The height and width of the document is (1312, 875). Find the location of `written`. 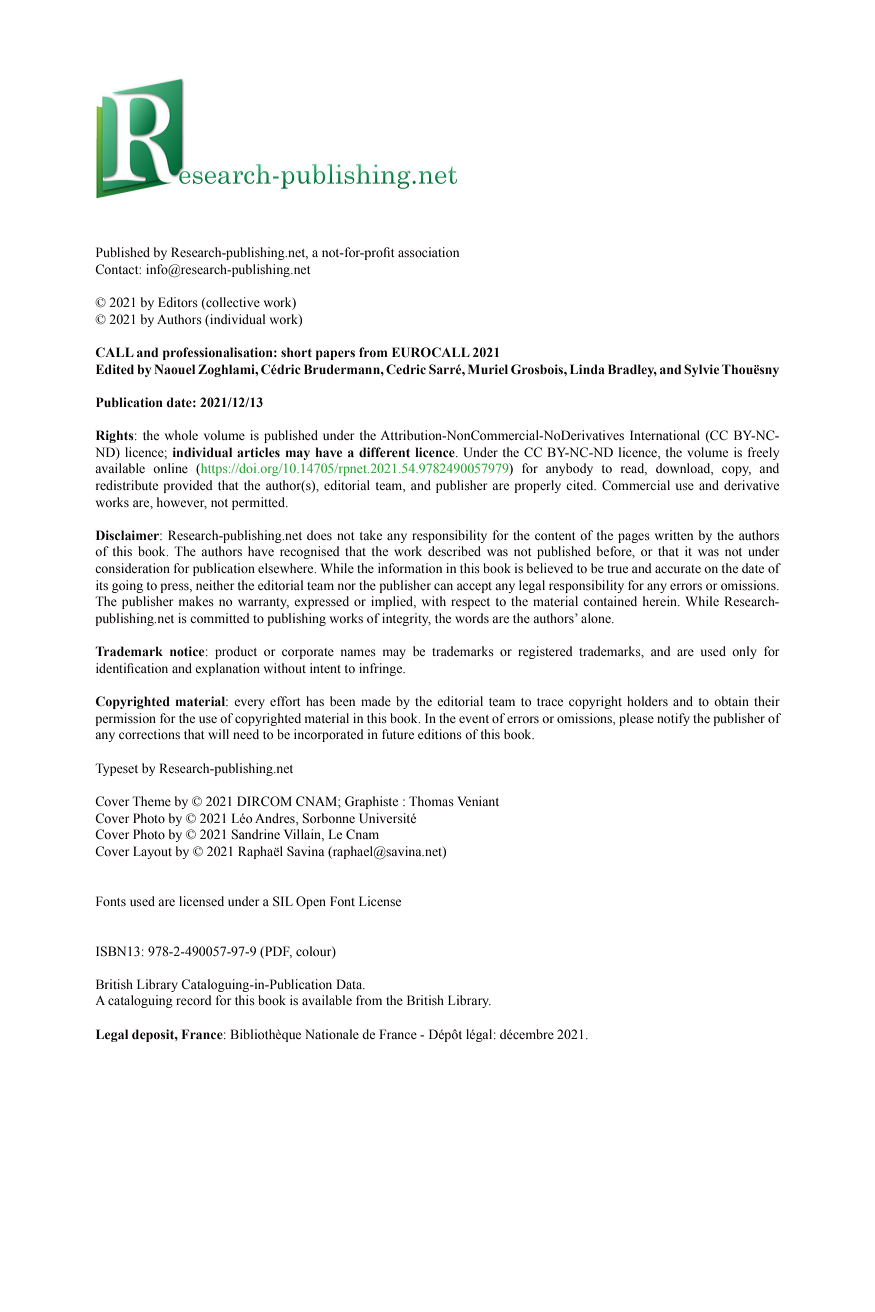

written is located at coordinates (674, 535).
